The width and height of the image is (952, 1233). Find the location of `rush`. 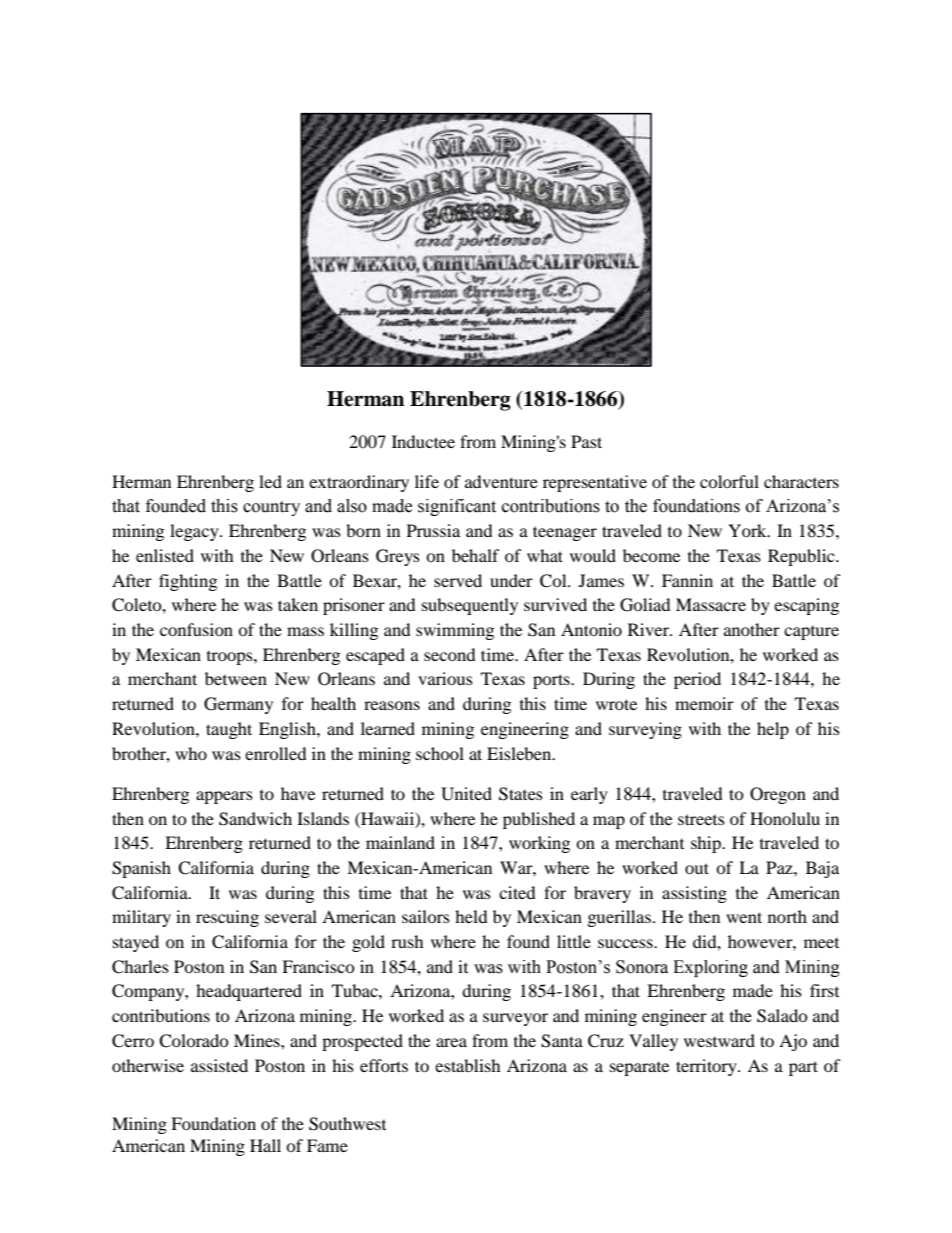

rush is located at coordinates (407, 941).
